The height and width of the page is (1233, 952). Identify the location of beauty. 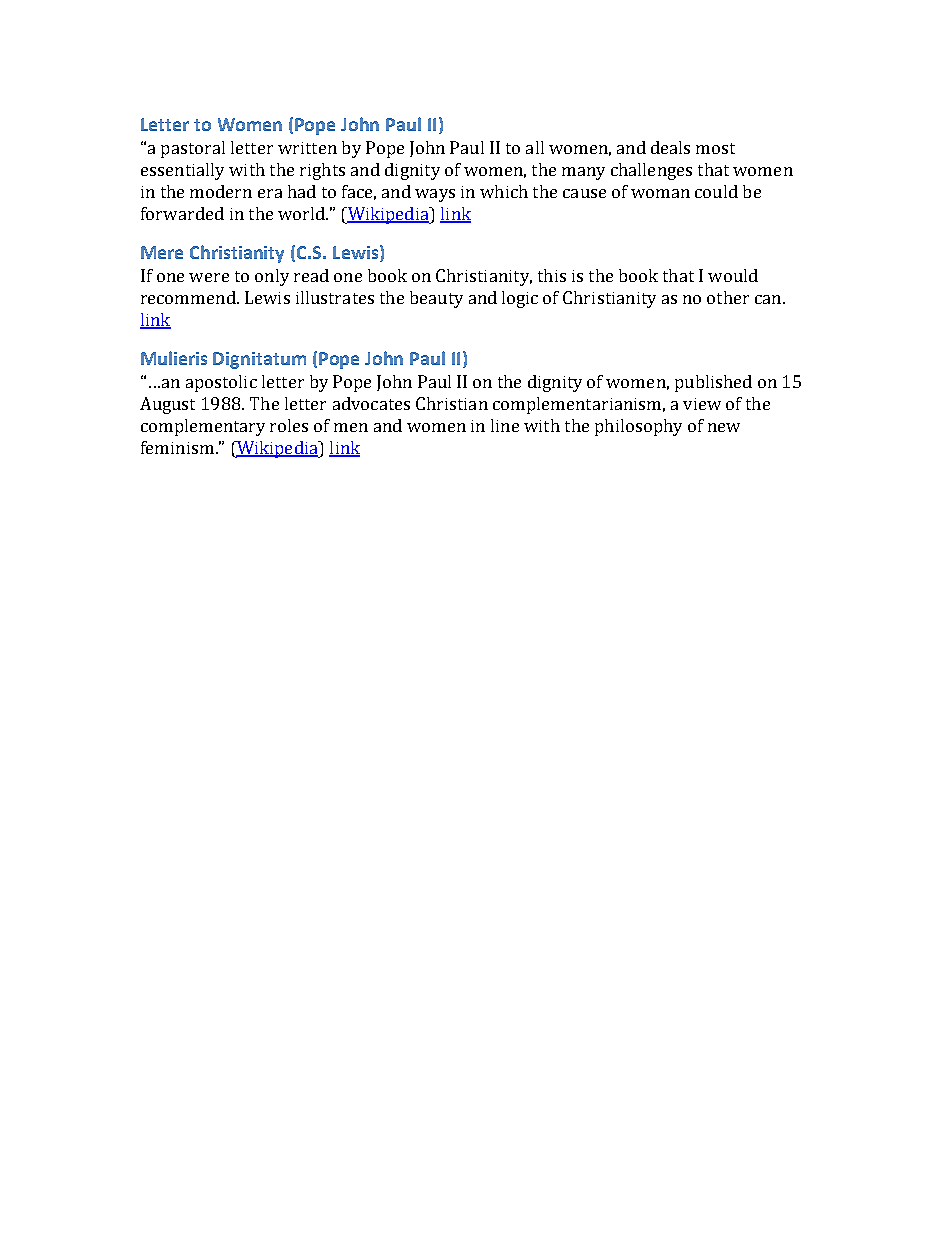
(436, 299).
